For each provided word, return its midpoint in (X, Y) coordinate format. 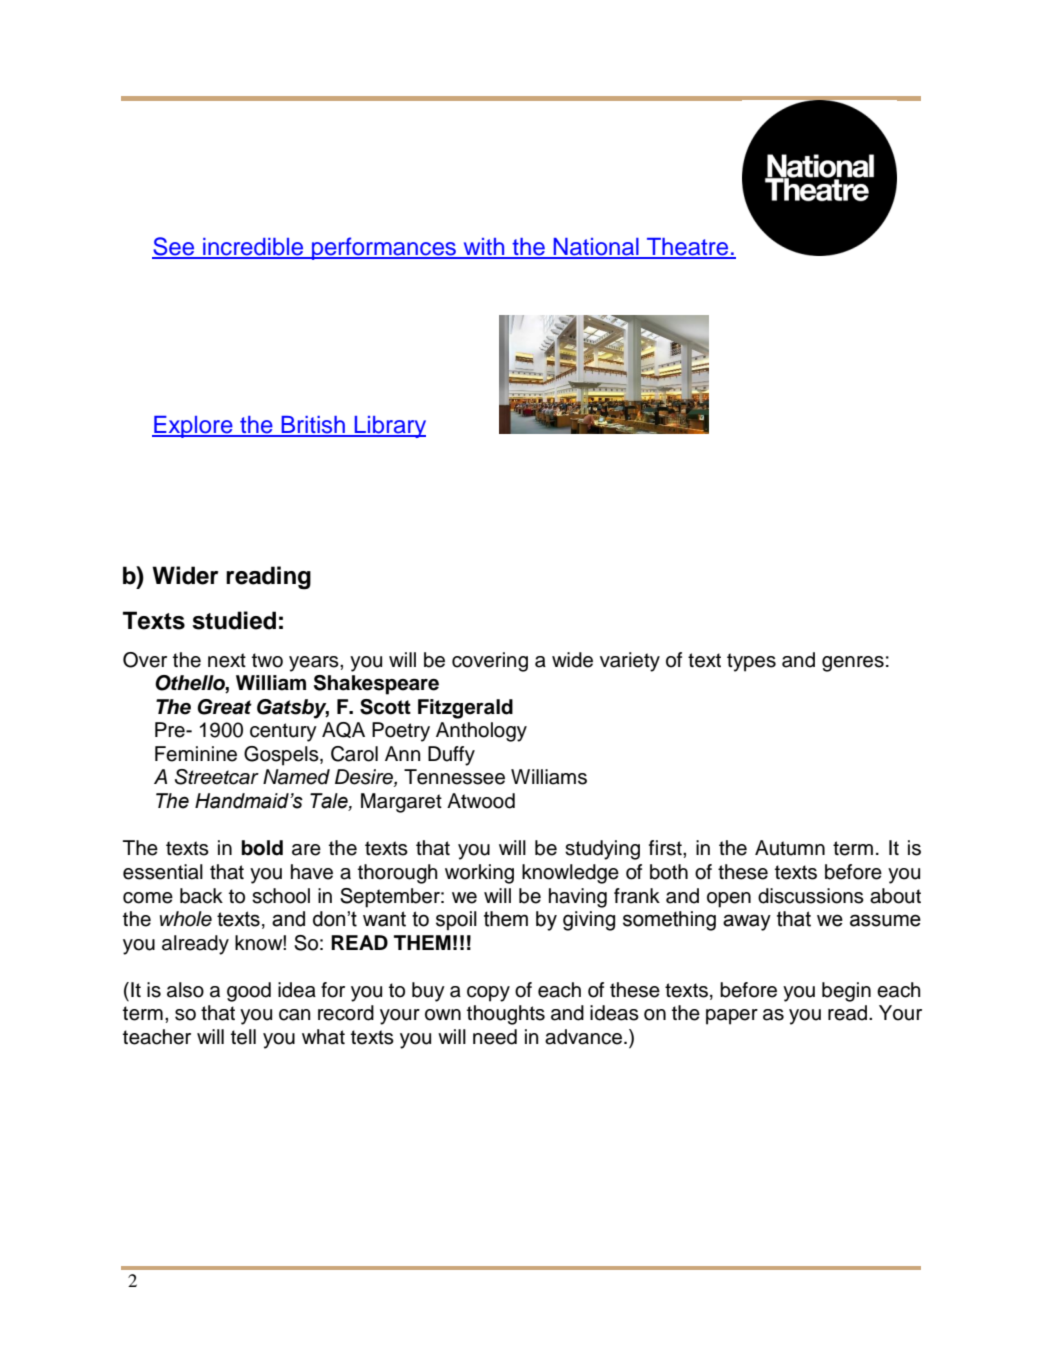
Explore (193, 427)
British (313, 426)
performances (384, 248)
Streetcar (217, 777)
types (751, 662)
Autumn (790, 848)
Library (389, 427)
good (249, 992)
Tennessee (454, 777)
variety (630, 662)
